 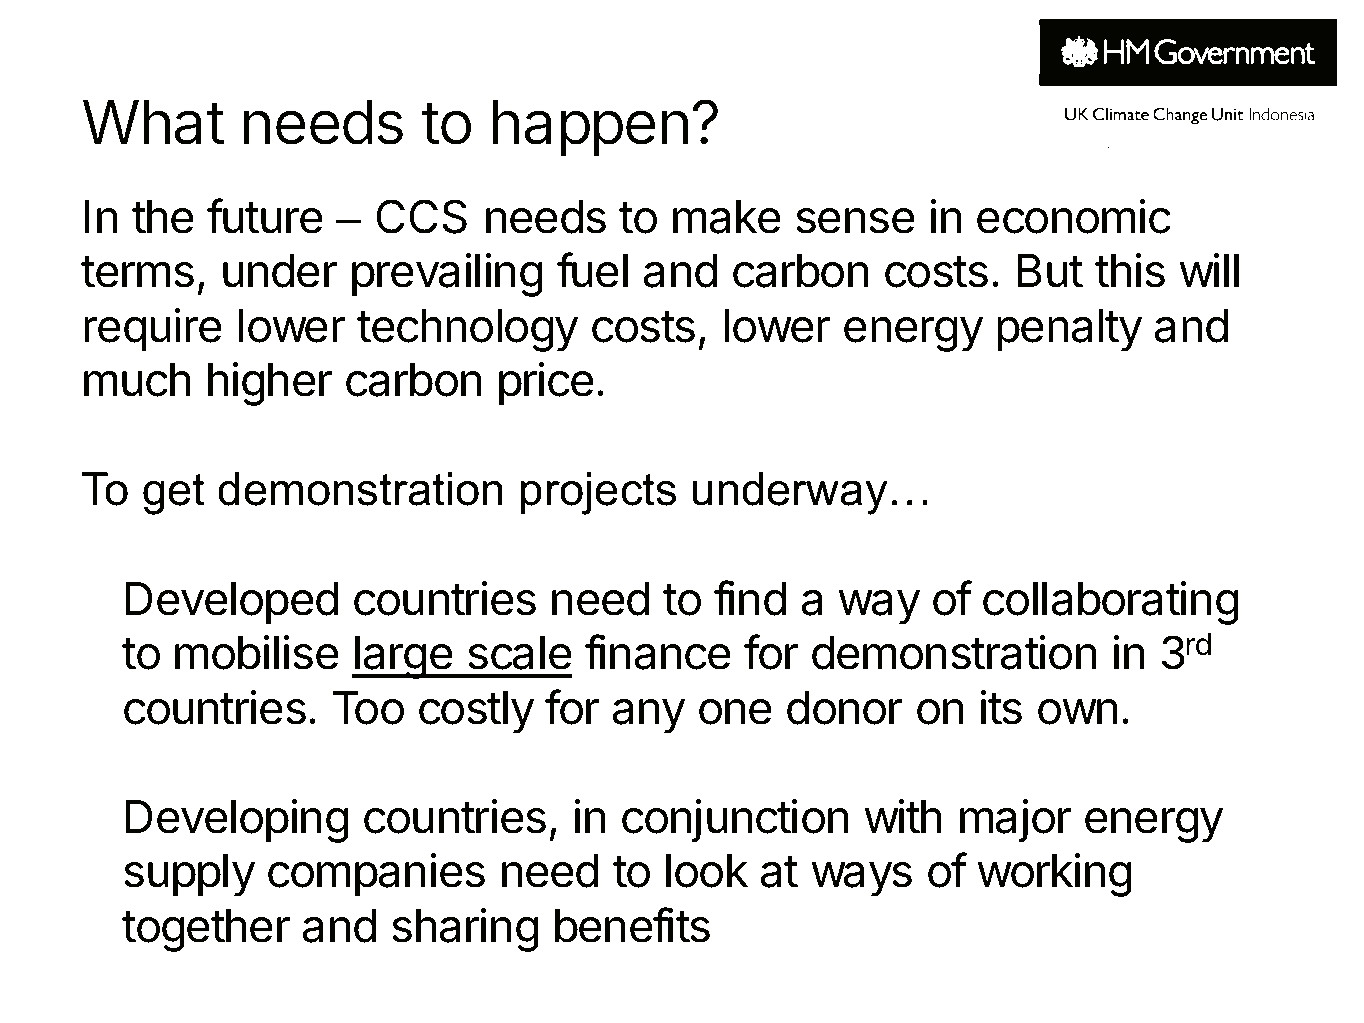 What do you see at coordinates (257, 652) in the screenshot?
I see `mobilise` at bounding box center [257, 652].
